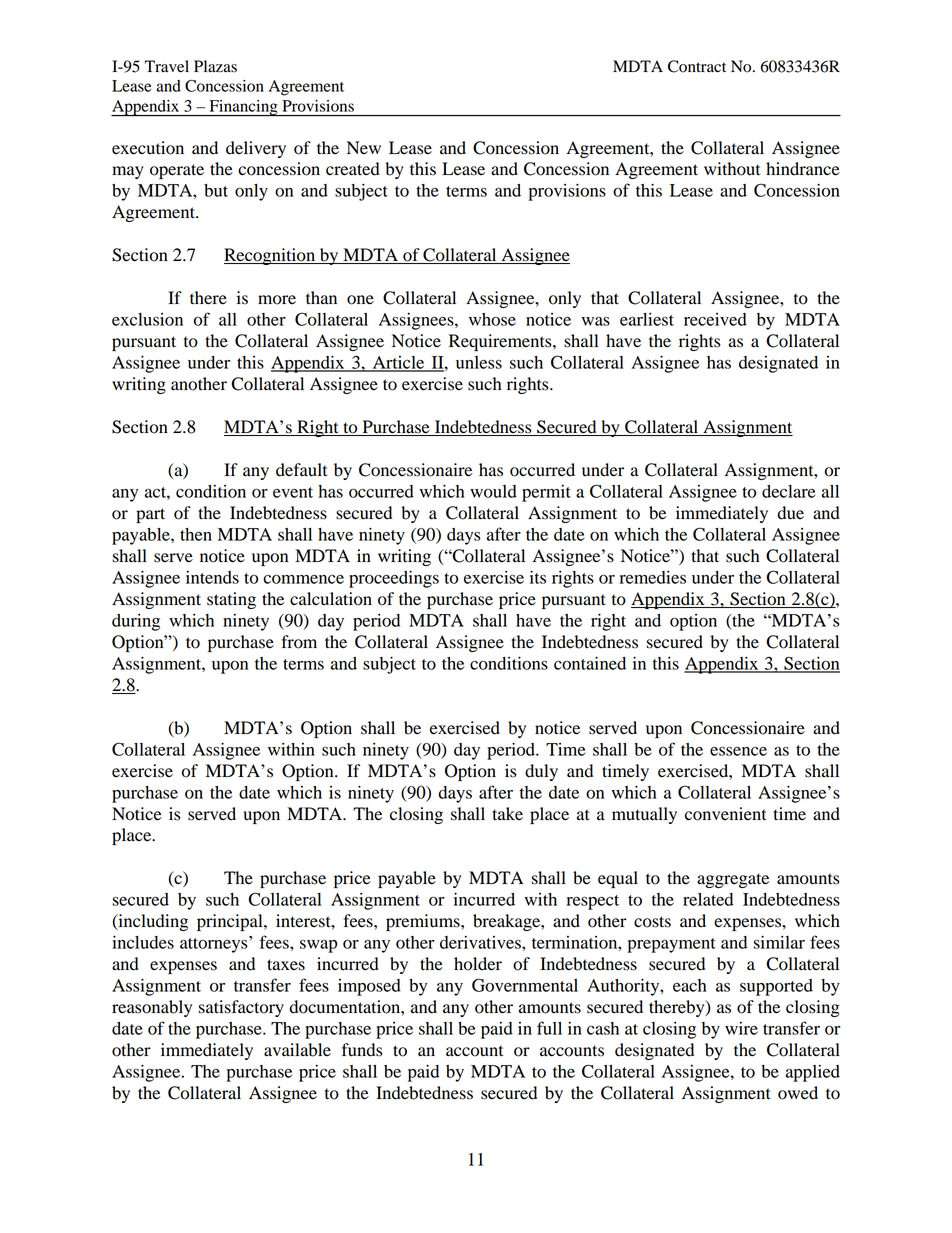 This screenshot has height=1233, width=952. Describe the element at coordinates (299, 642) in the screenshot. I see `from` at that location.
